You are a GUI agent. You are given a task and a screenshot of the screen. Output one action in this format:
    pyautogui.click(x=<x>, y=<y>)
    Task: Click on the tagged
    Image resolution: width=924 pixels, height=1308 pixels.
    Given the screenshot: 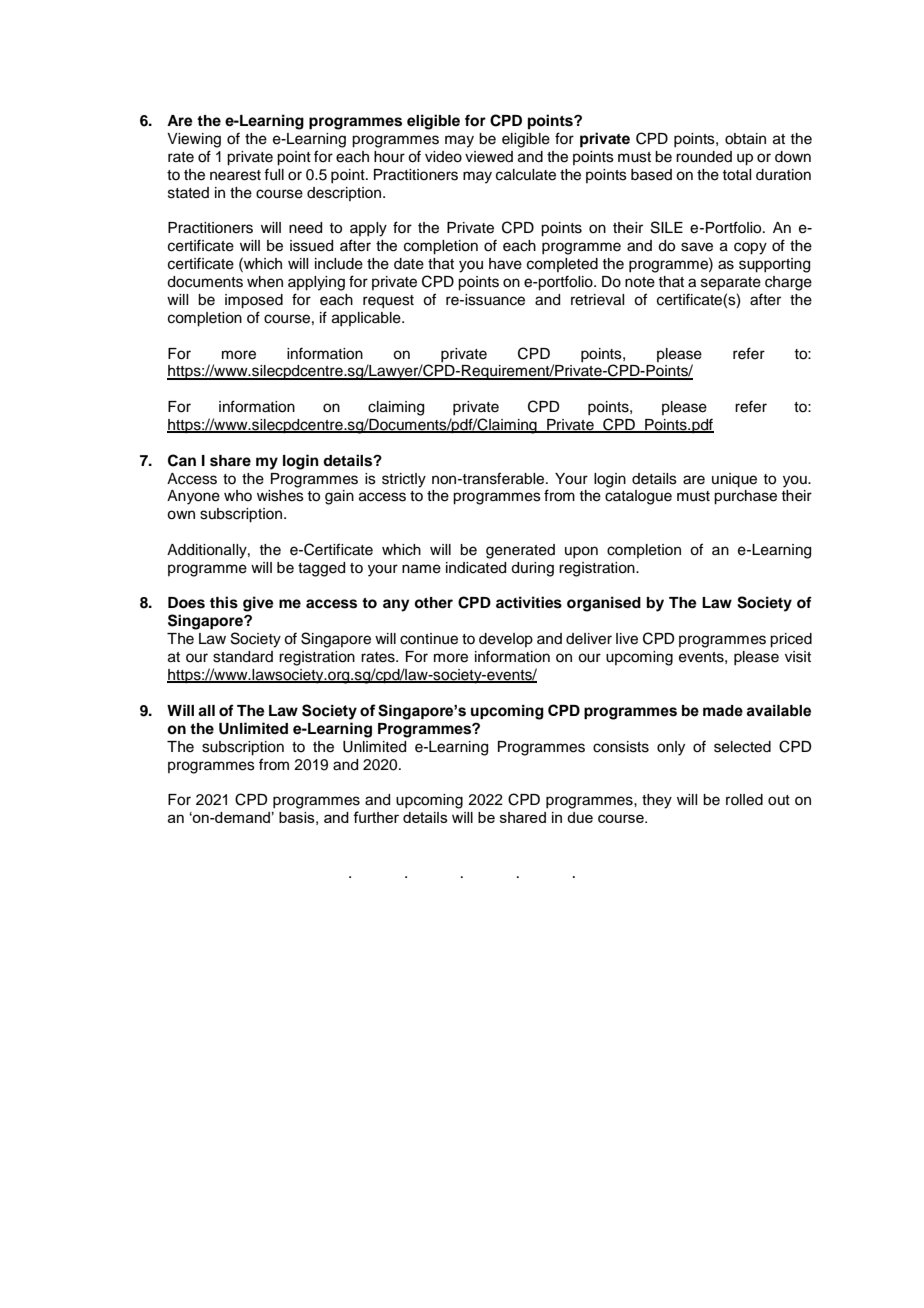 What is the action you would take?
    pyautogui.click(x=321, y=569)
